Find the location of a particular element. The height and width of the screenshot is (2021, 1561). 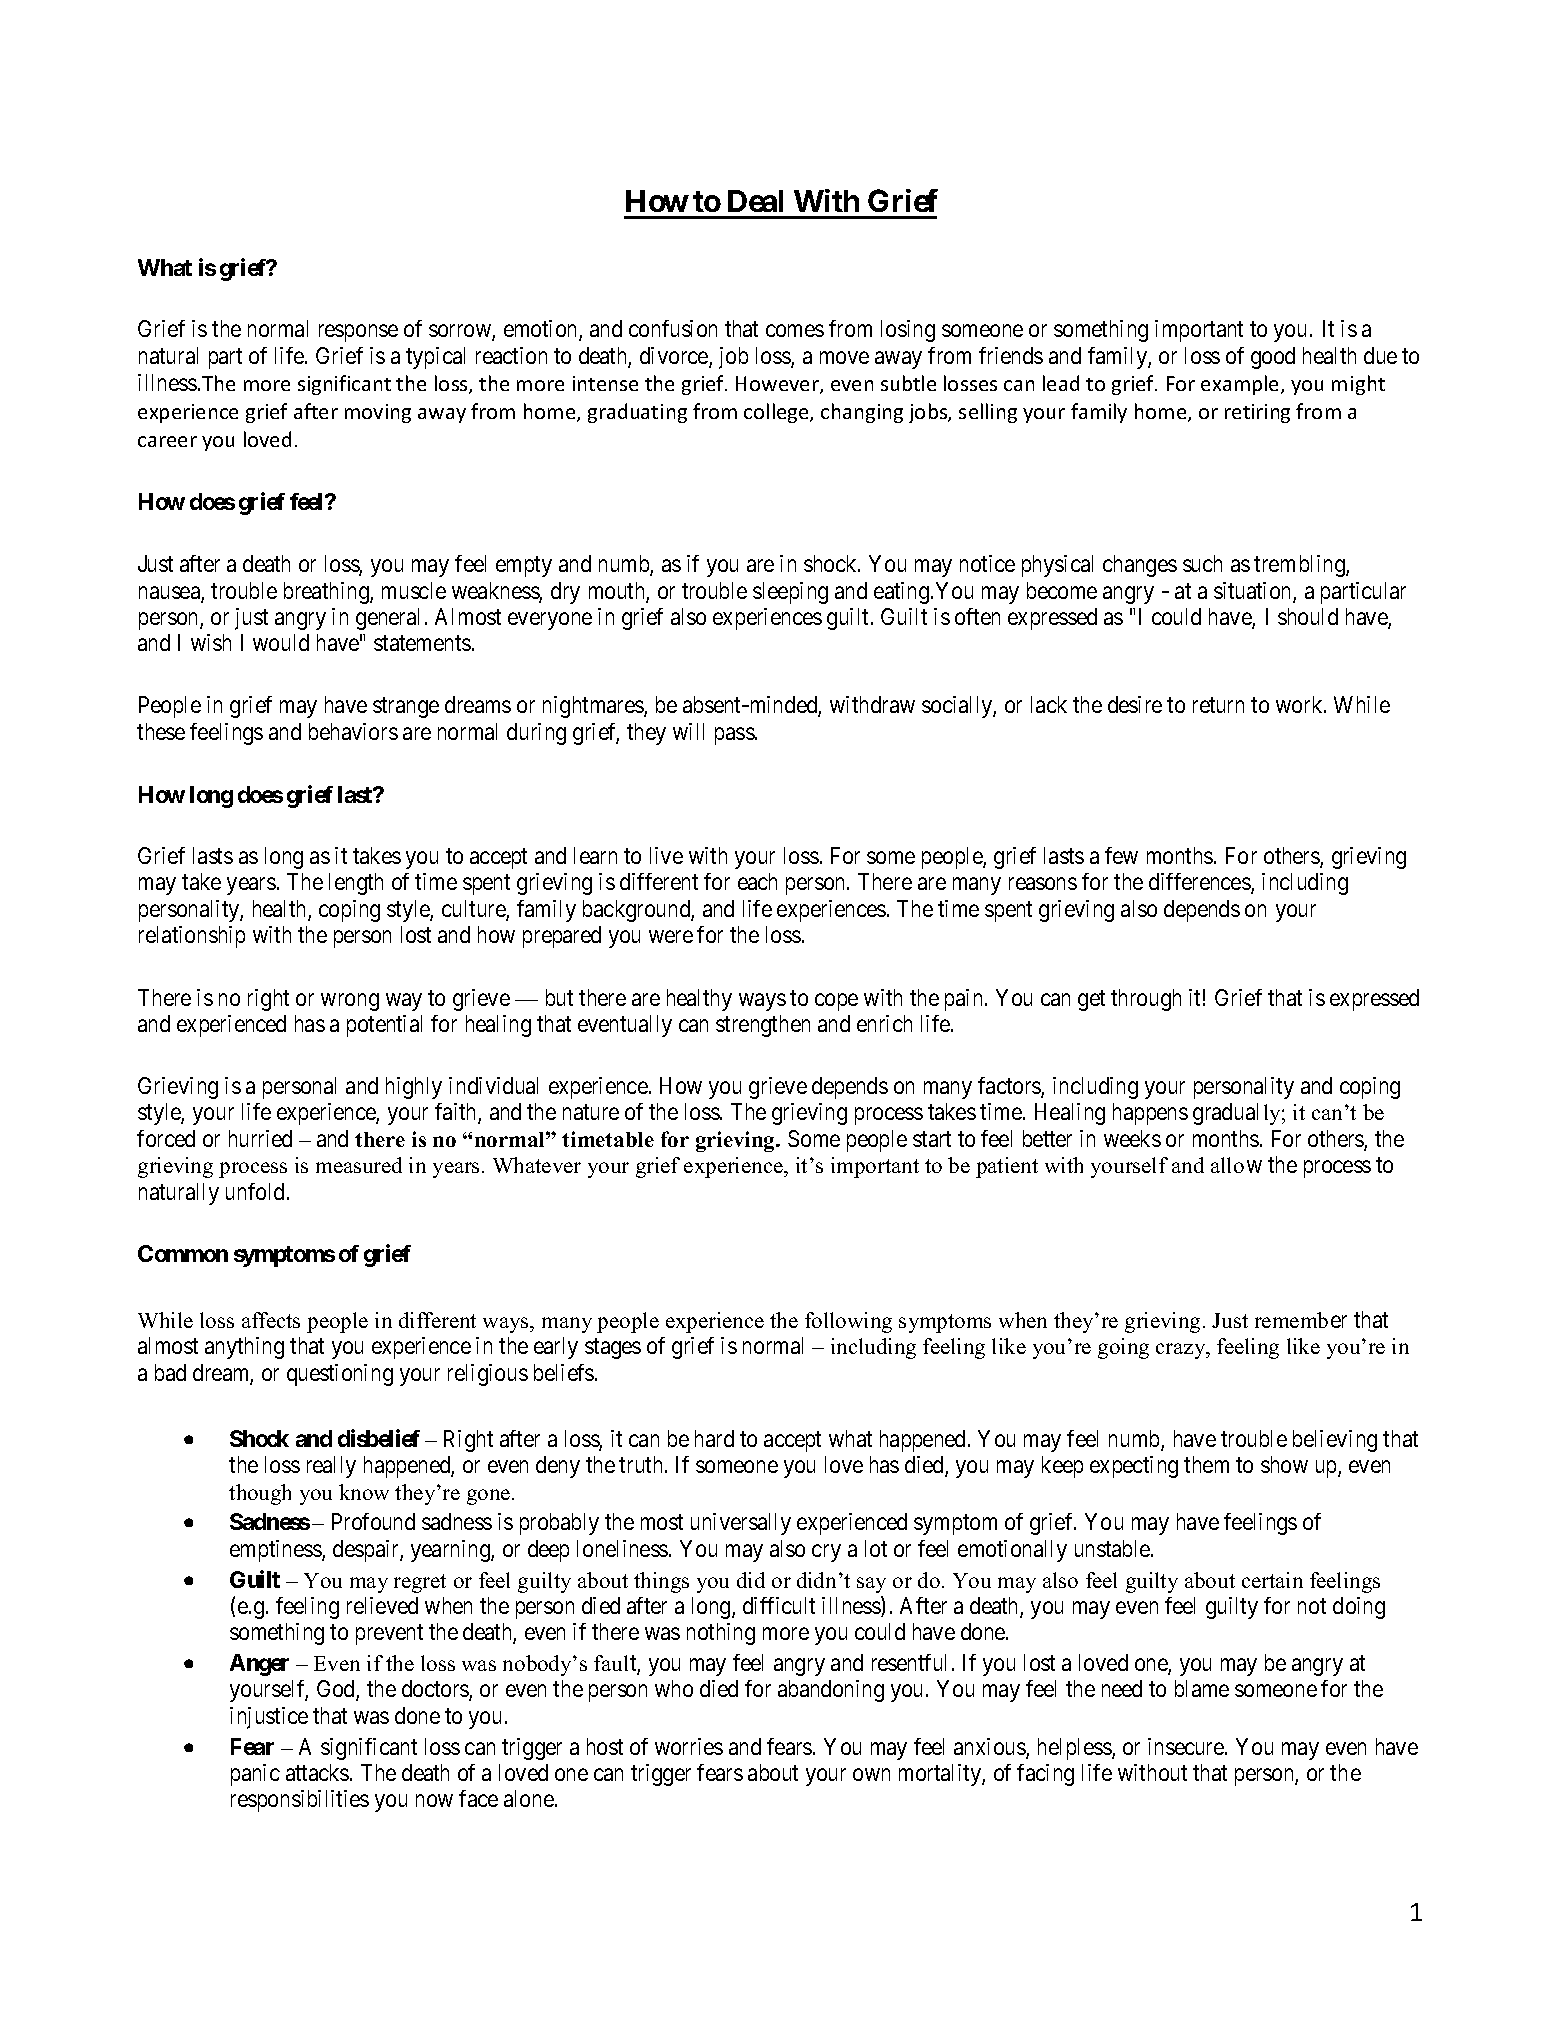

wrong is located at coordinates (350, 1002).
